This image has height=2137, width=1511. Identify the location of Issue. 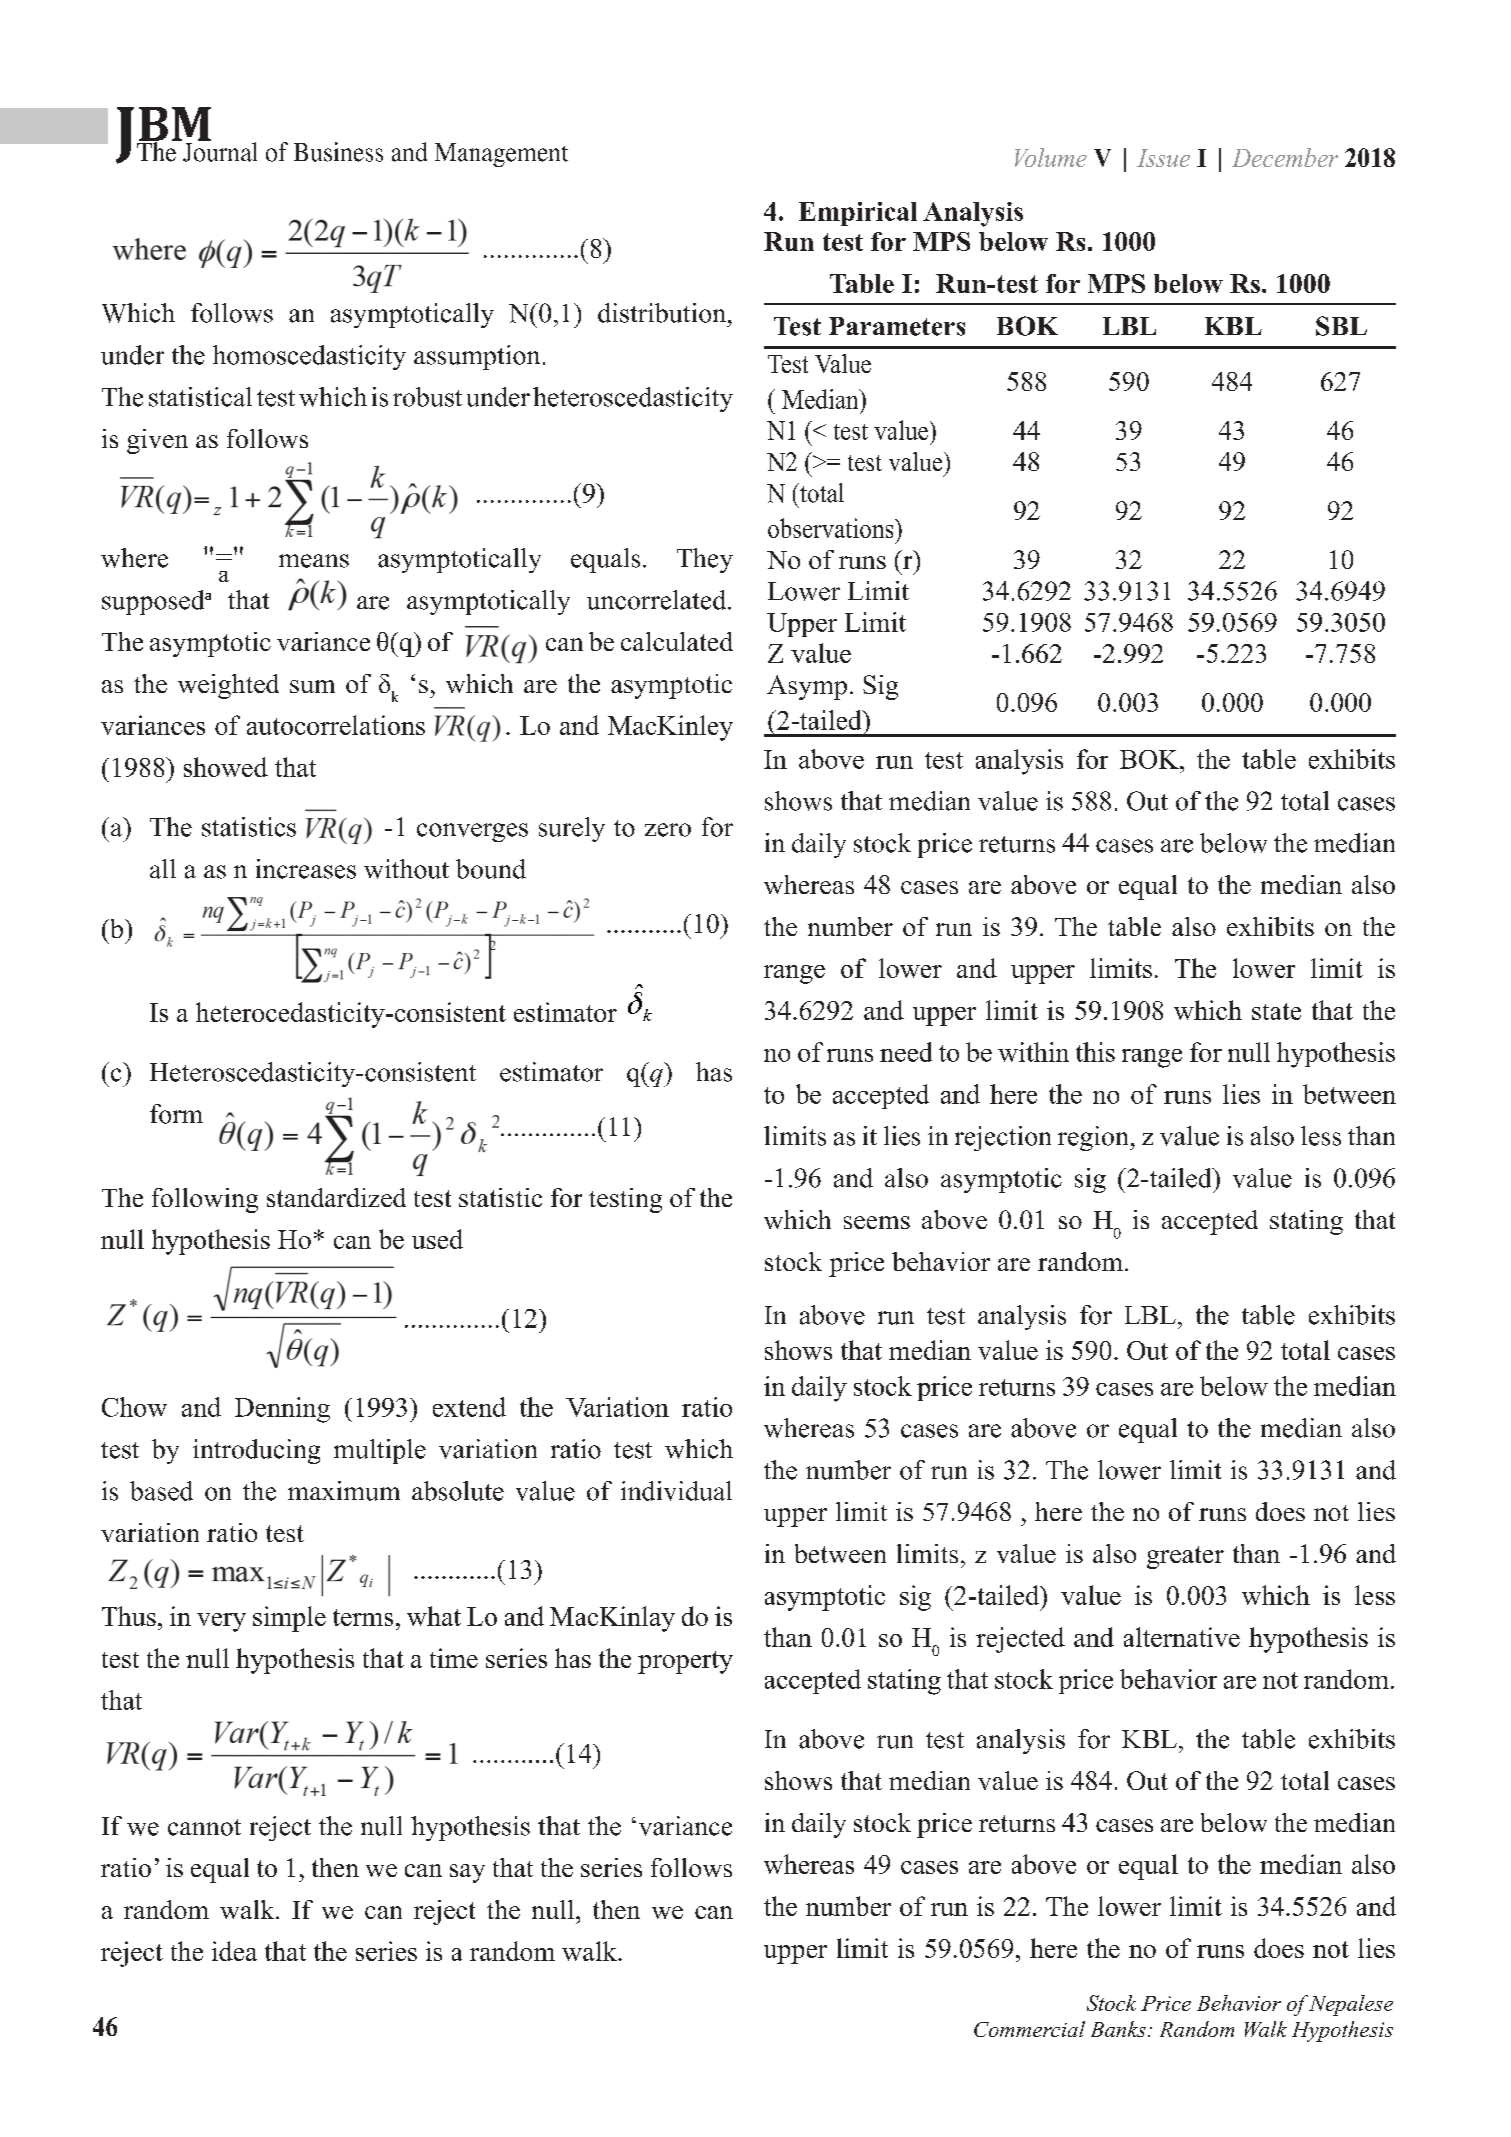
(1163, 158).
